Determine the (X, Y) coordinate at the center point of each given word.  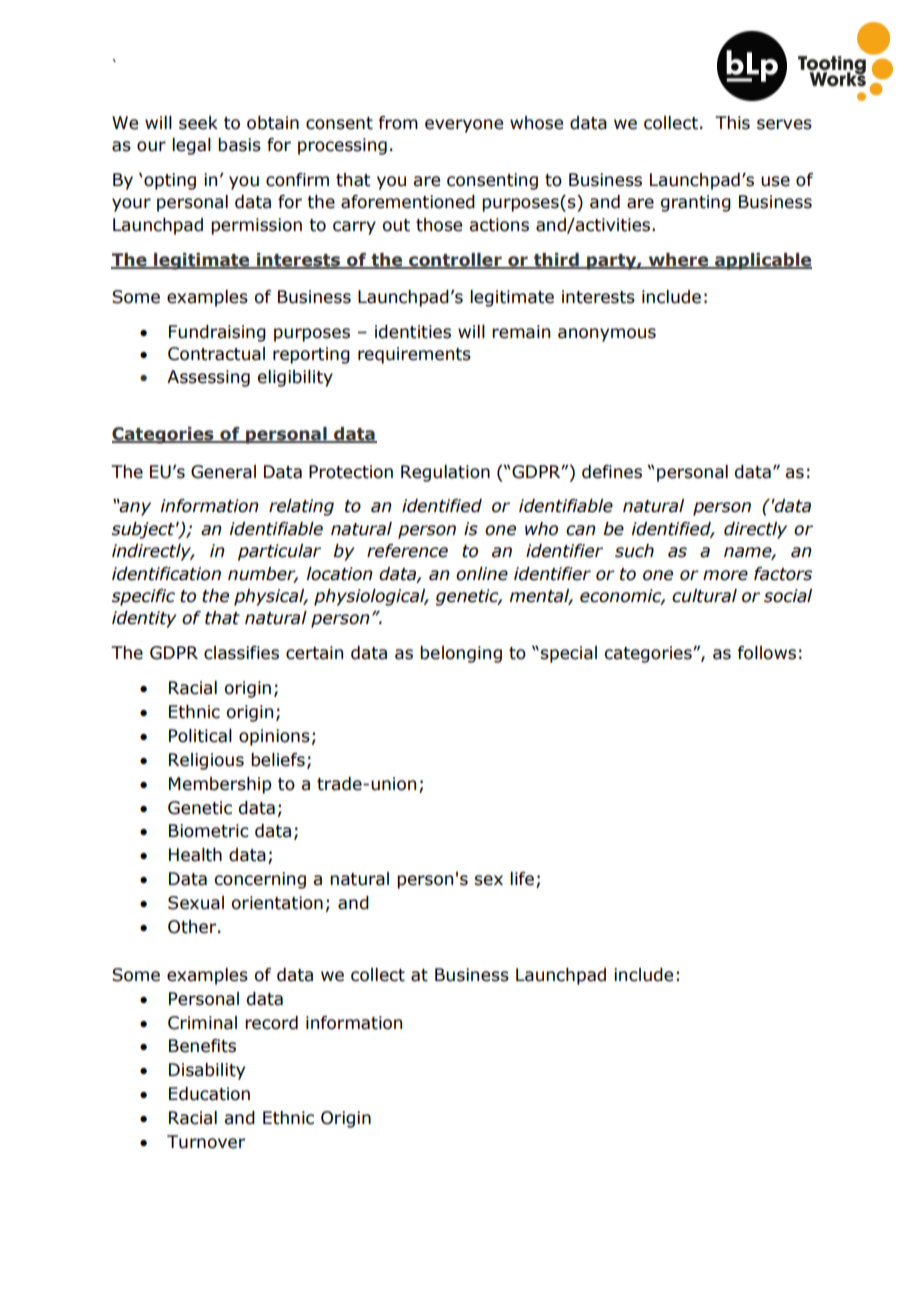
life (522, 879)
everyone (464, 126)
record (271, 1023)
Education (209, 1094)
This (732, 123)
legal (191, 146)
